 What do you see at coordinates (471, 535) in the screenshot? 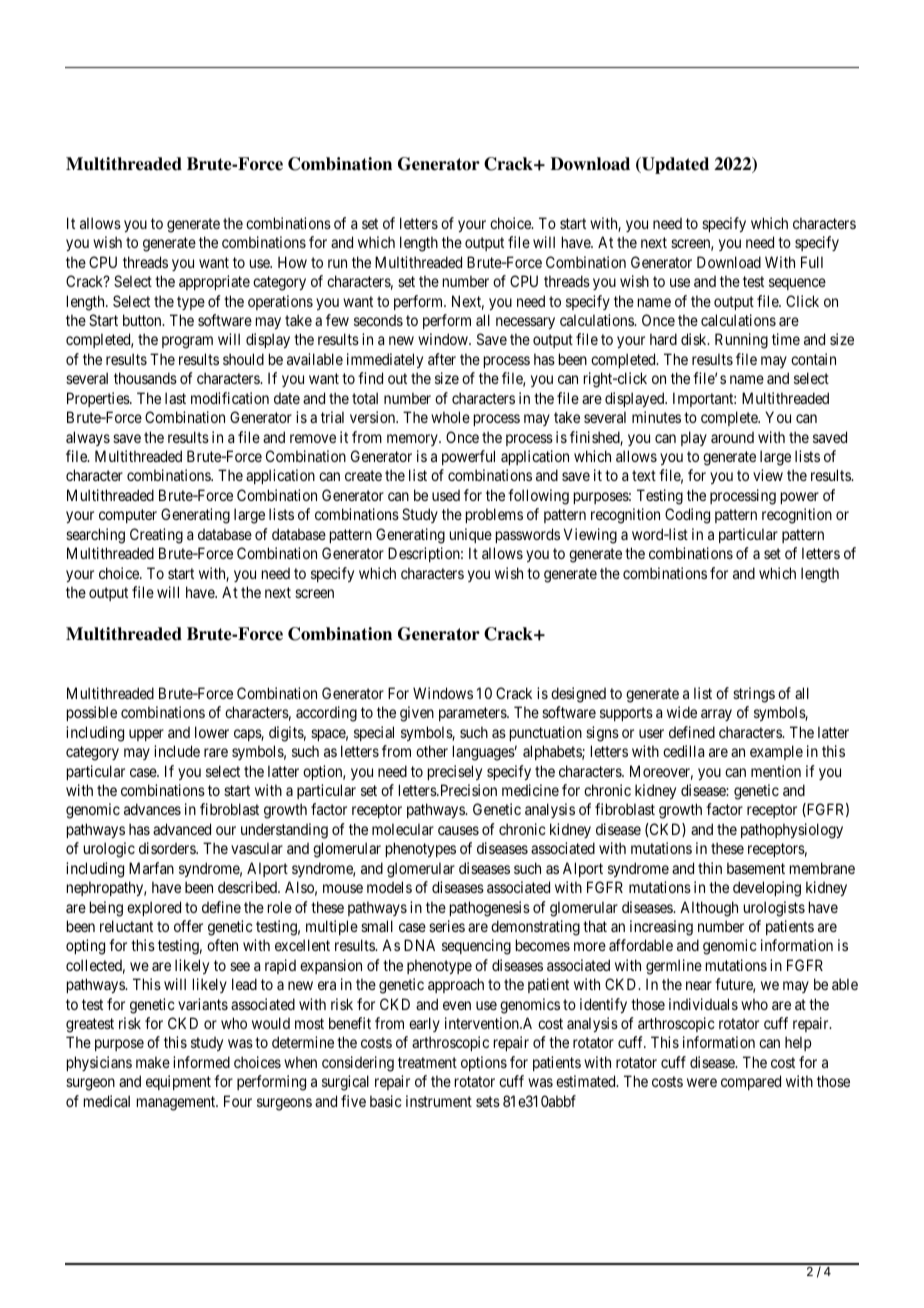
I see `unique` at bounding box center [471, 535].
